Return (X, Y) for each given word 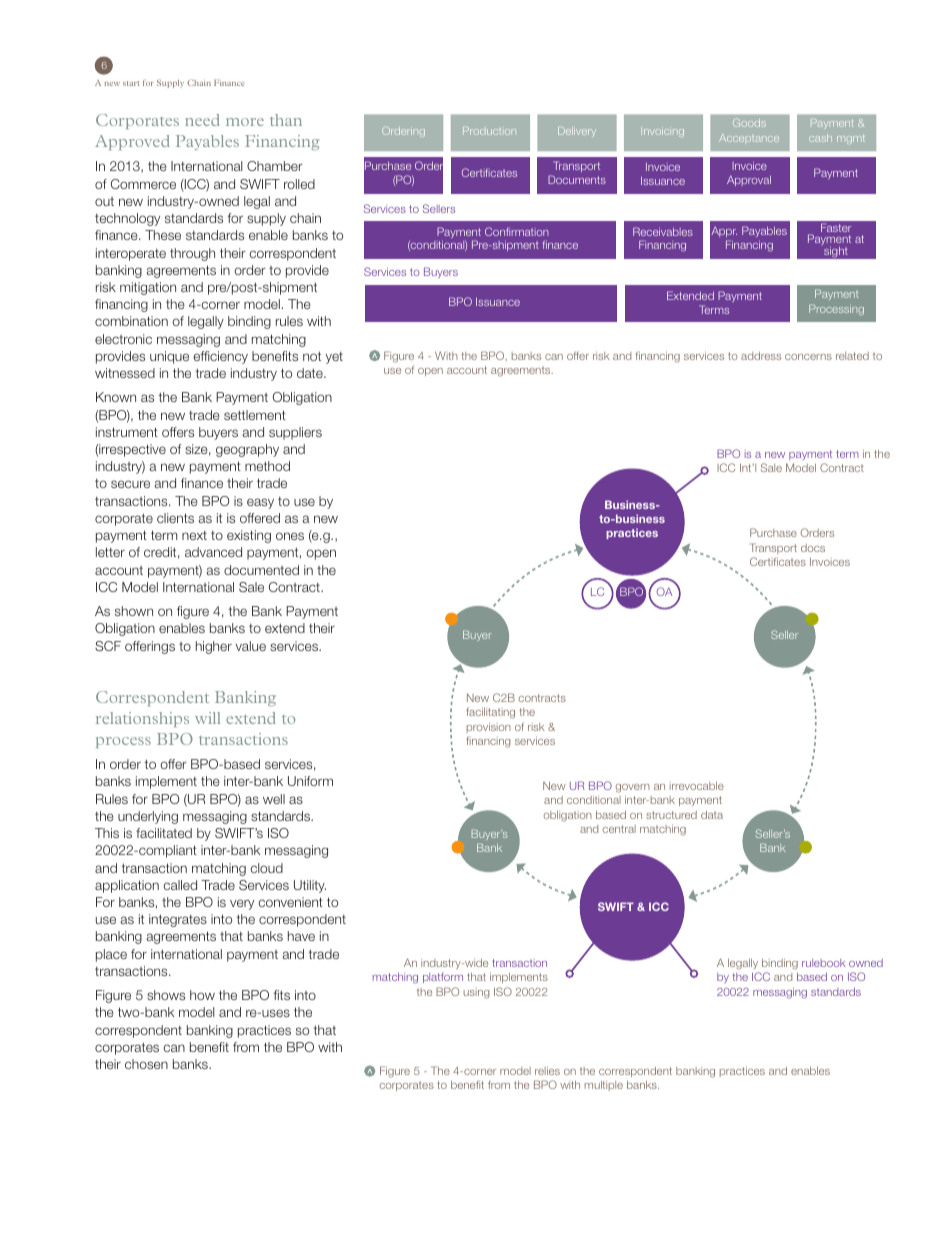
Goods (749, 123)
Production (489, 131)
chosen (146, 1064)
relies (547, 1071)
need (202, 120)
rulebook (824, 963)
